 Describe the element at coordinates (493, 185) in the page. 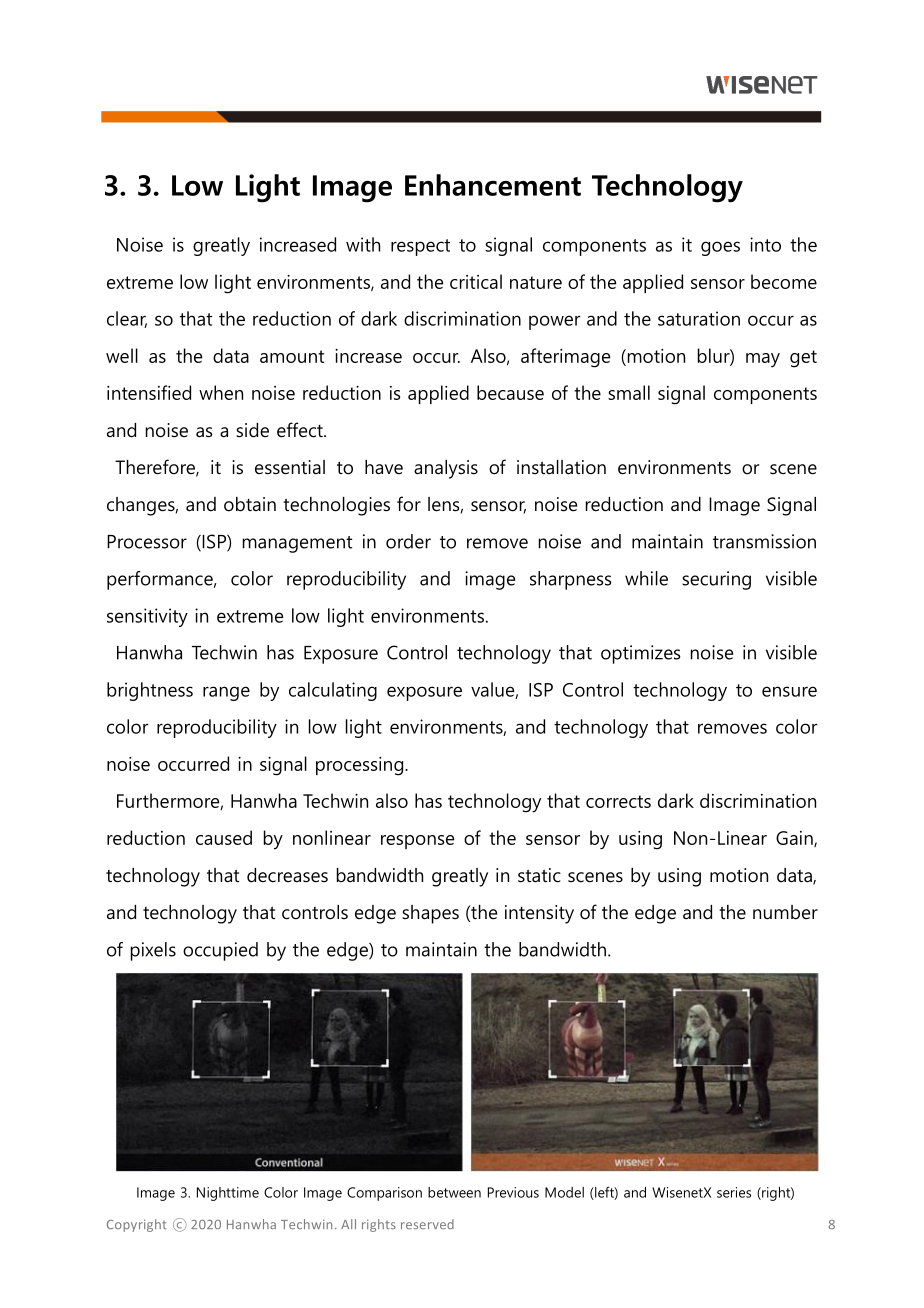

I see `Enhancement` at that location.
